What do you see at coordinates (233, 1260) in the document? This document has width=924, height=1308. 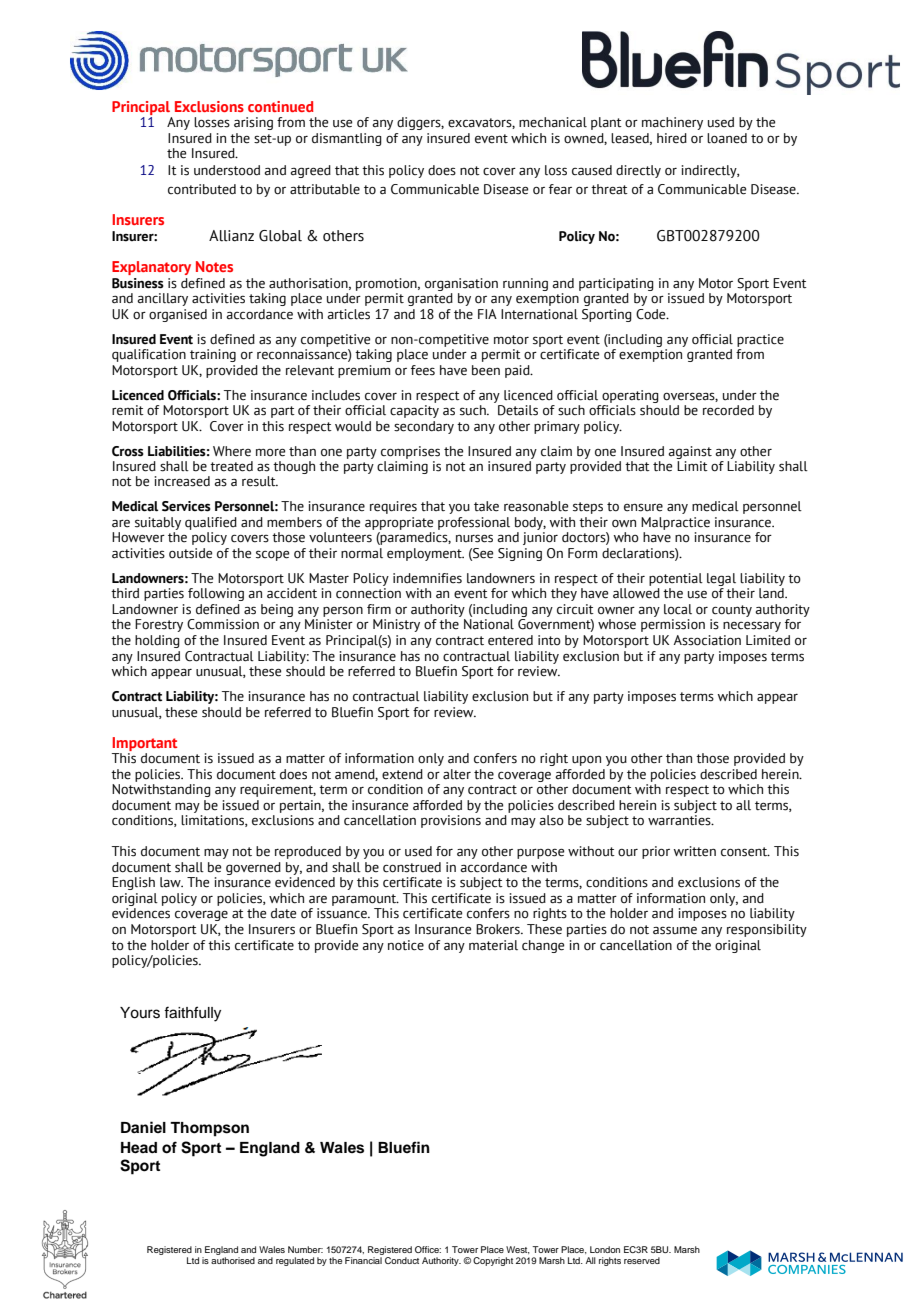 I see `authorised` at bounding box center [233, 1260].
